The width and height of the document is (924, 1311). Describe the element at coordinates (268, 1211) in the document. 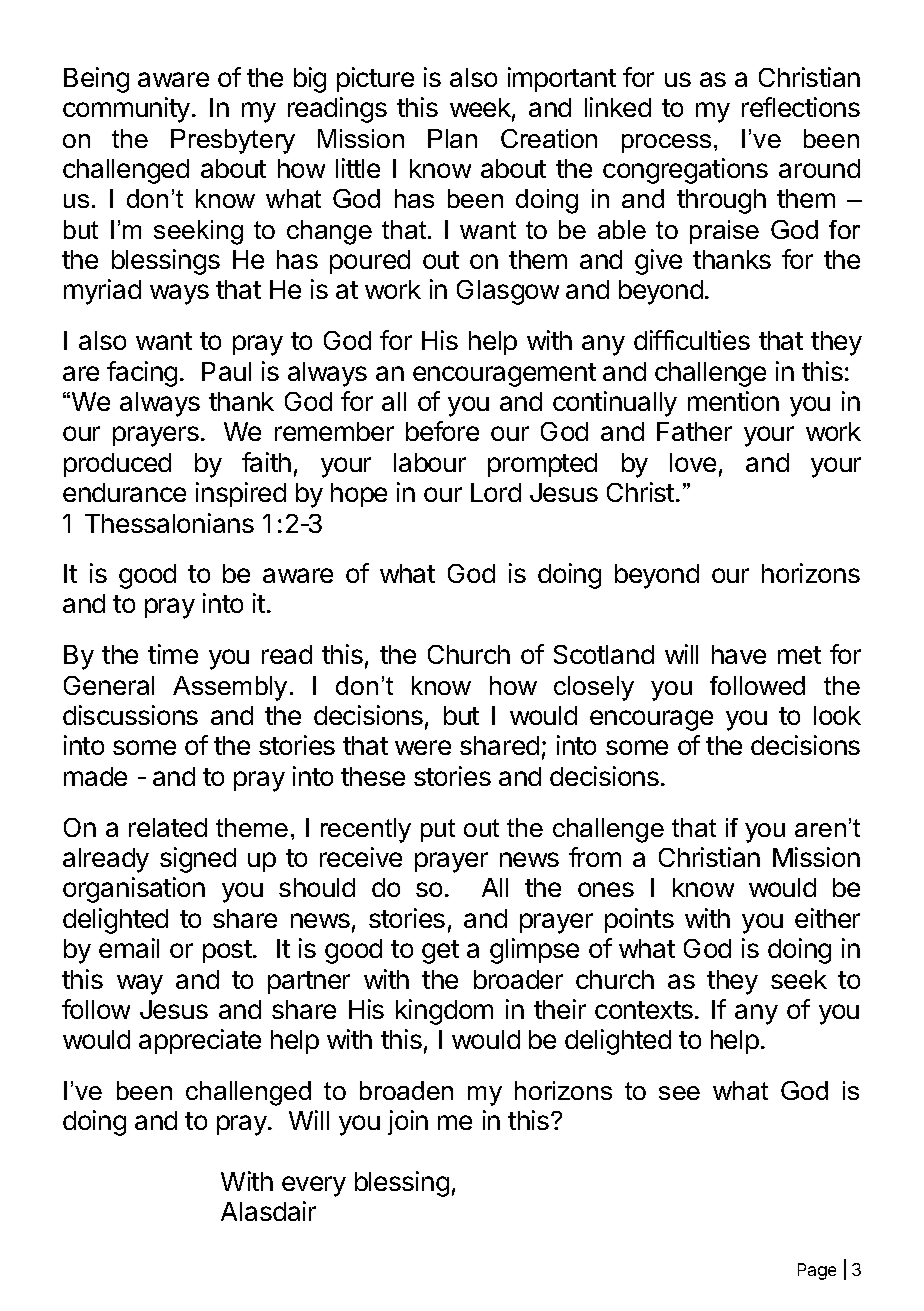

I see `Alasdair` at that location.
